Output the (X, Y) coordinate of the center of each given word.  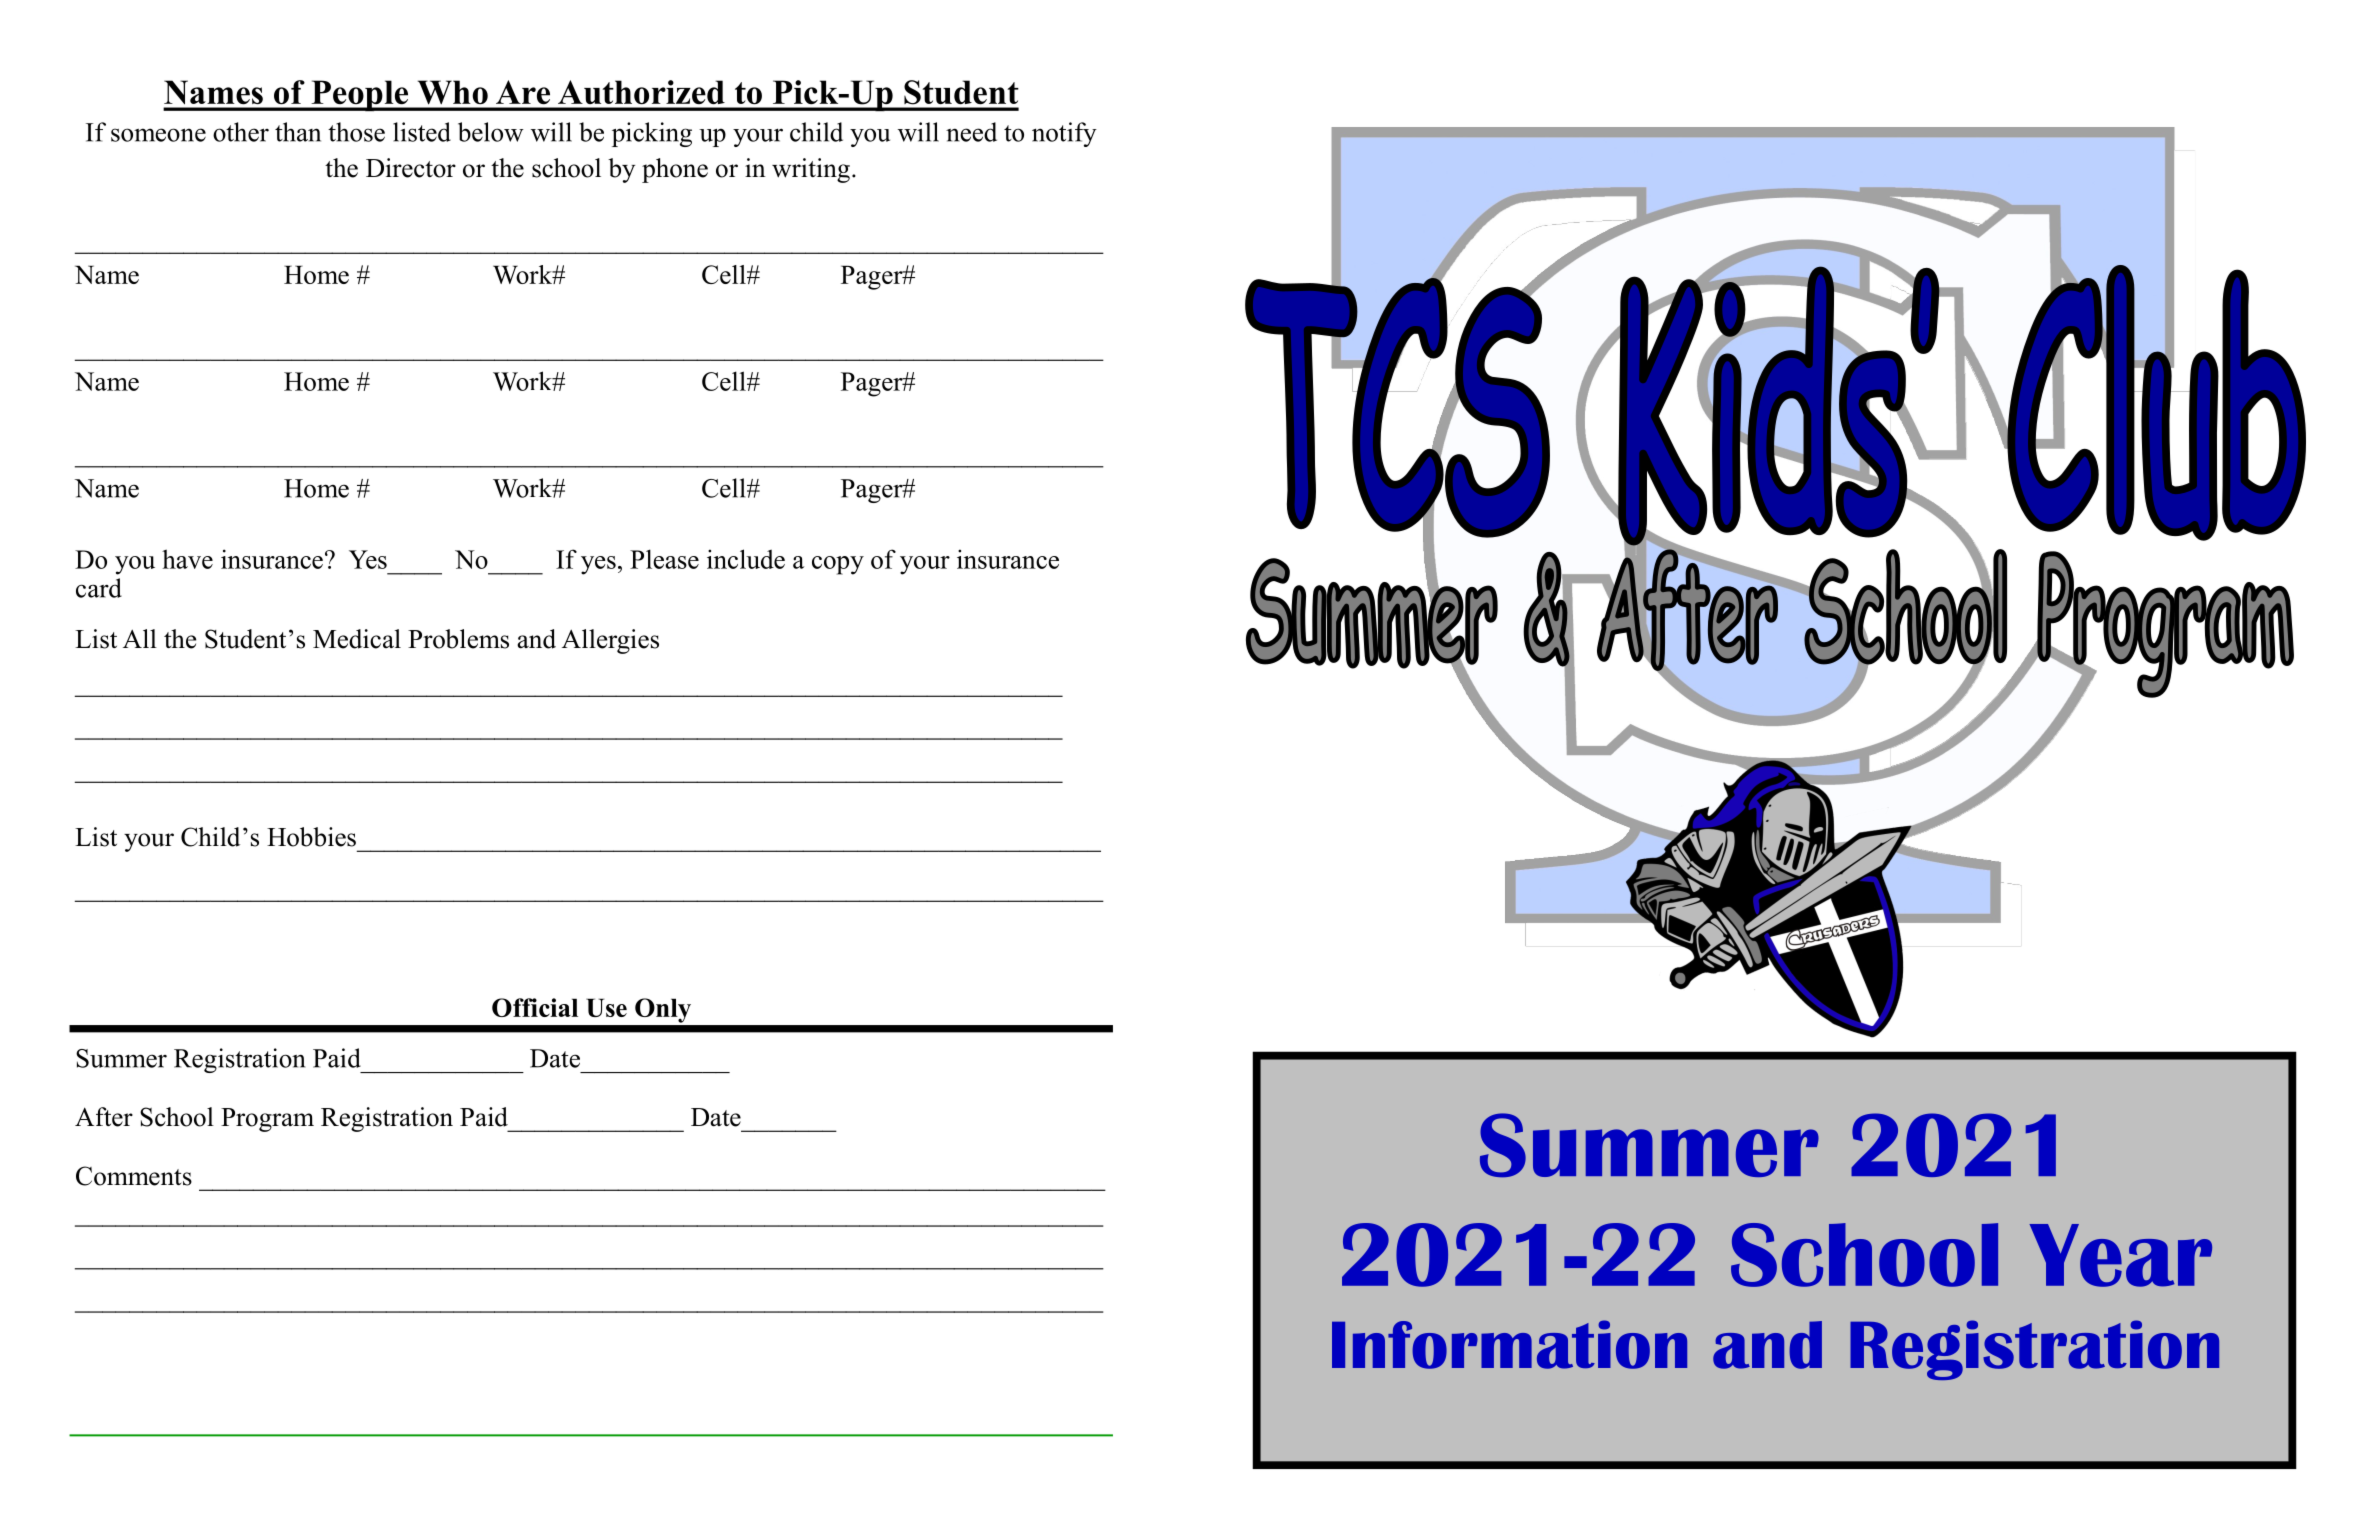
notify (1064, 134)
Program (267, 1120)
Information (1509, 1344)
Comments (134, 1176)
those (356, 132)
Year (2120, 1255)
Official (535, 1007)
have (187, 559)
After (104, 1117)
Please (664, 559)
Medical (357, 639)
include (746, 559)
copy (838, 565)
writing (811, 170)
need (971, 132)
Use (606, 1007)
